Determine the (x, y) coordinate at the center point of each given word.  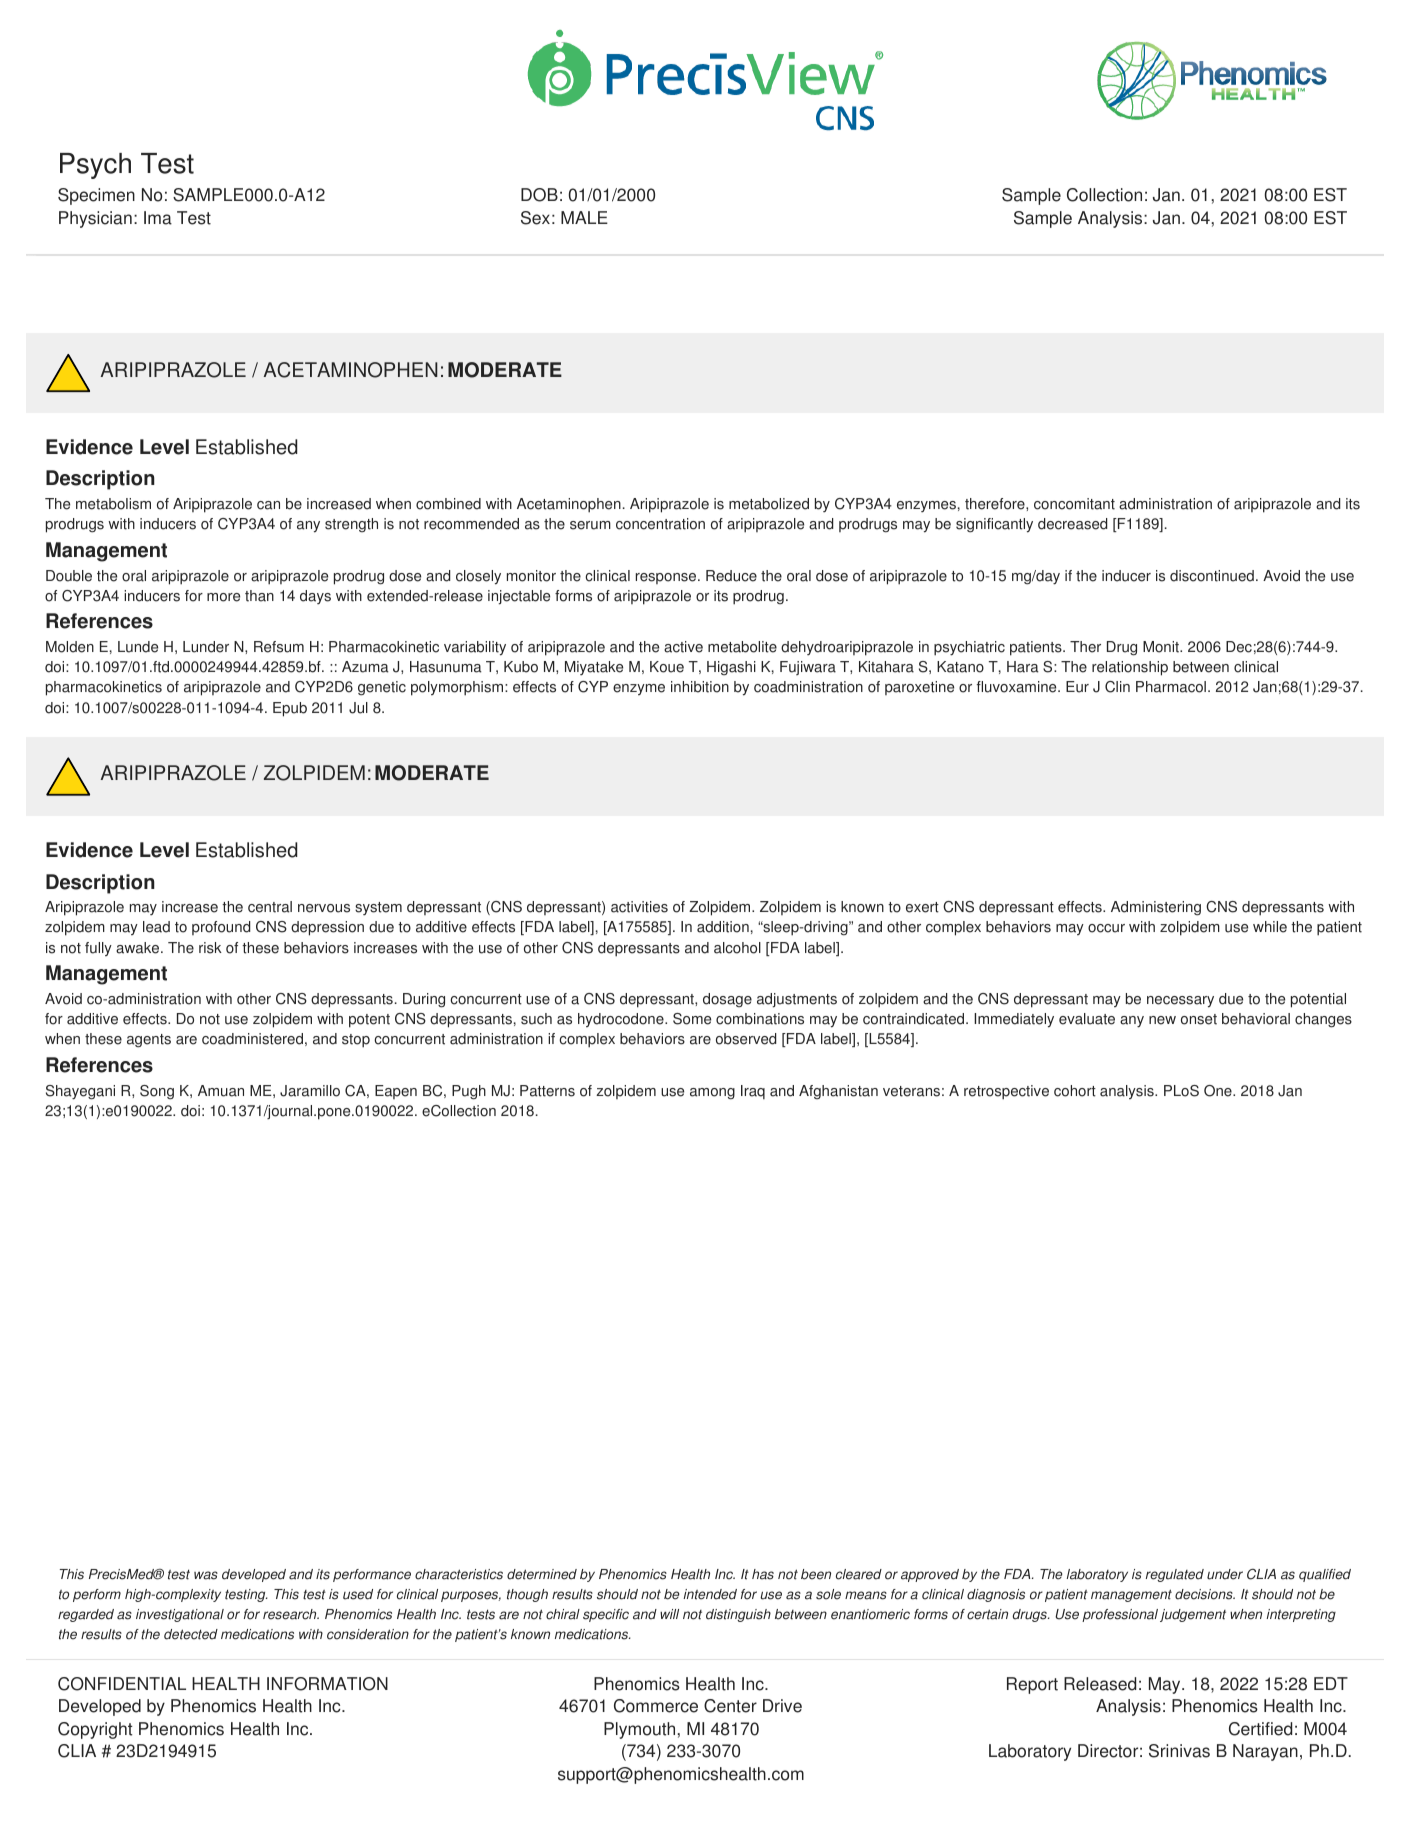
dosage (727, 1000)
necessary (1180, 1002)
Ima (158, 218)
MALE (584, 217)
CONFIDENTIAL (122, 1684)
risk (210, 948)
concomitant (1074, 504)
